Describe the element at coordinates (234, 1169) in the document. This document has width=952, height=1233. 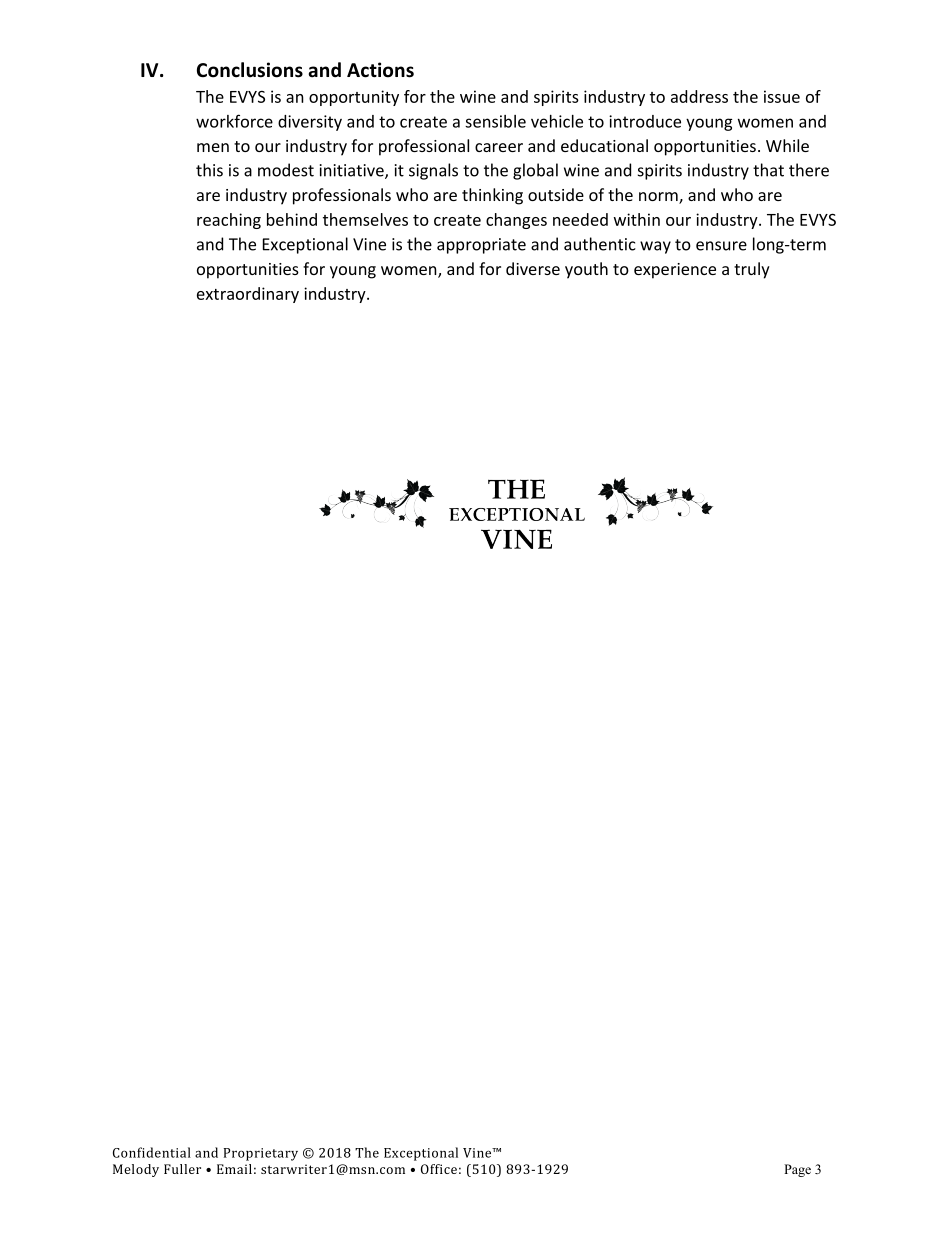
I see `Email` at that location.
